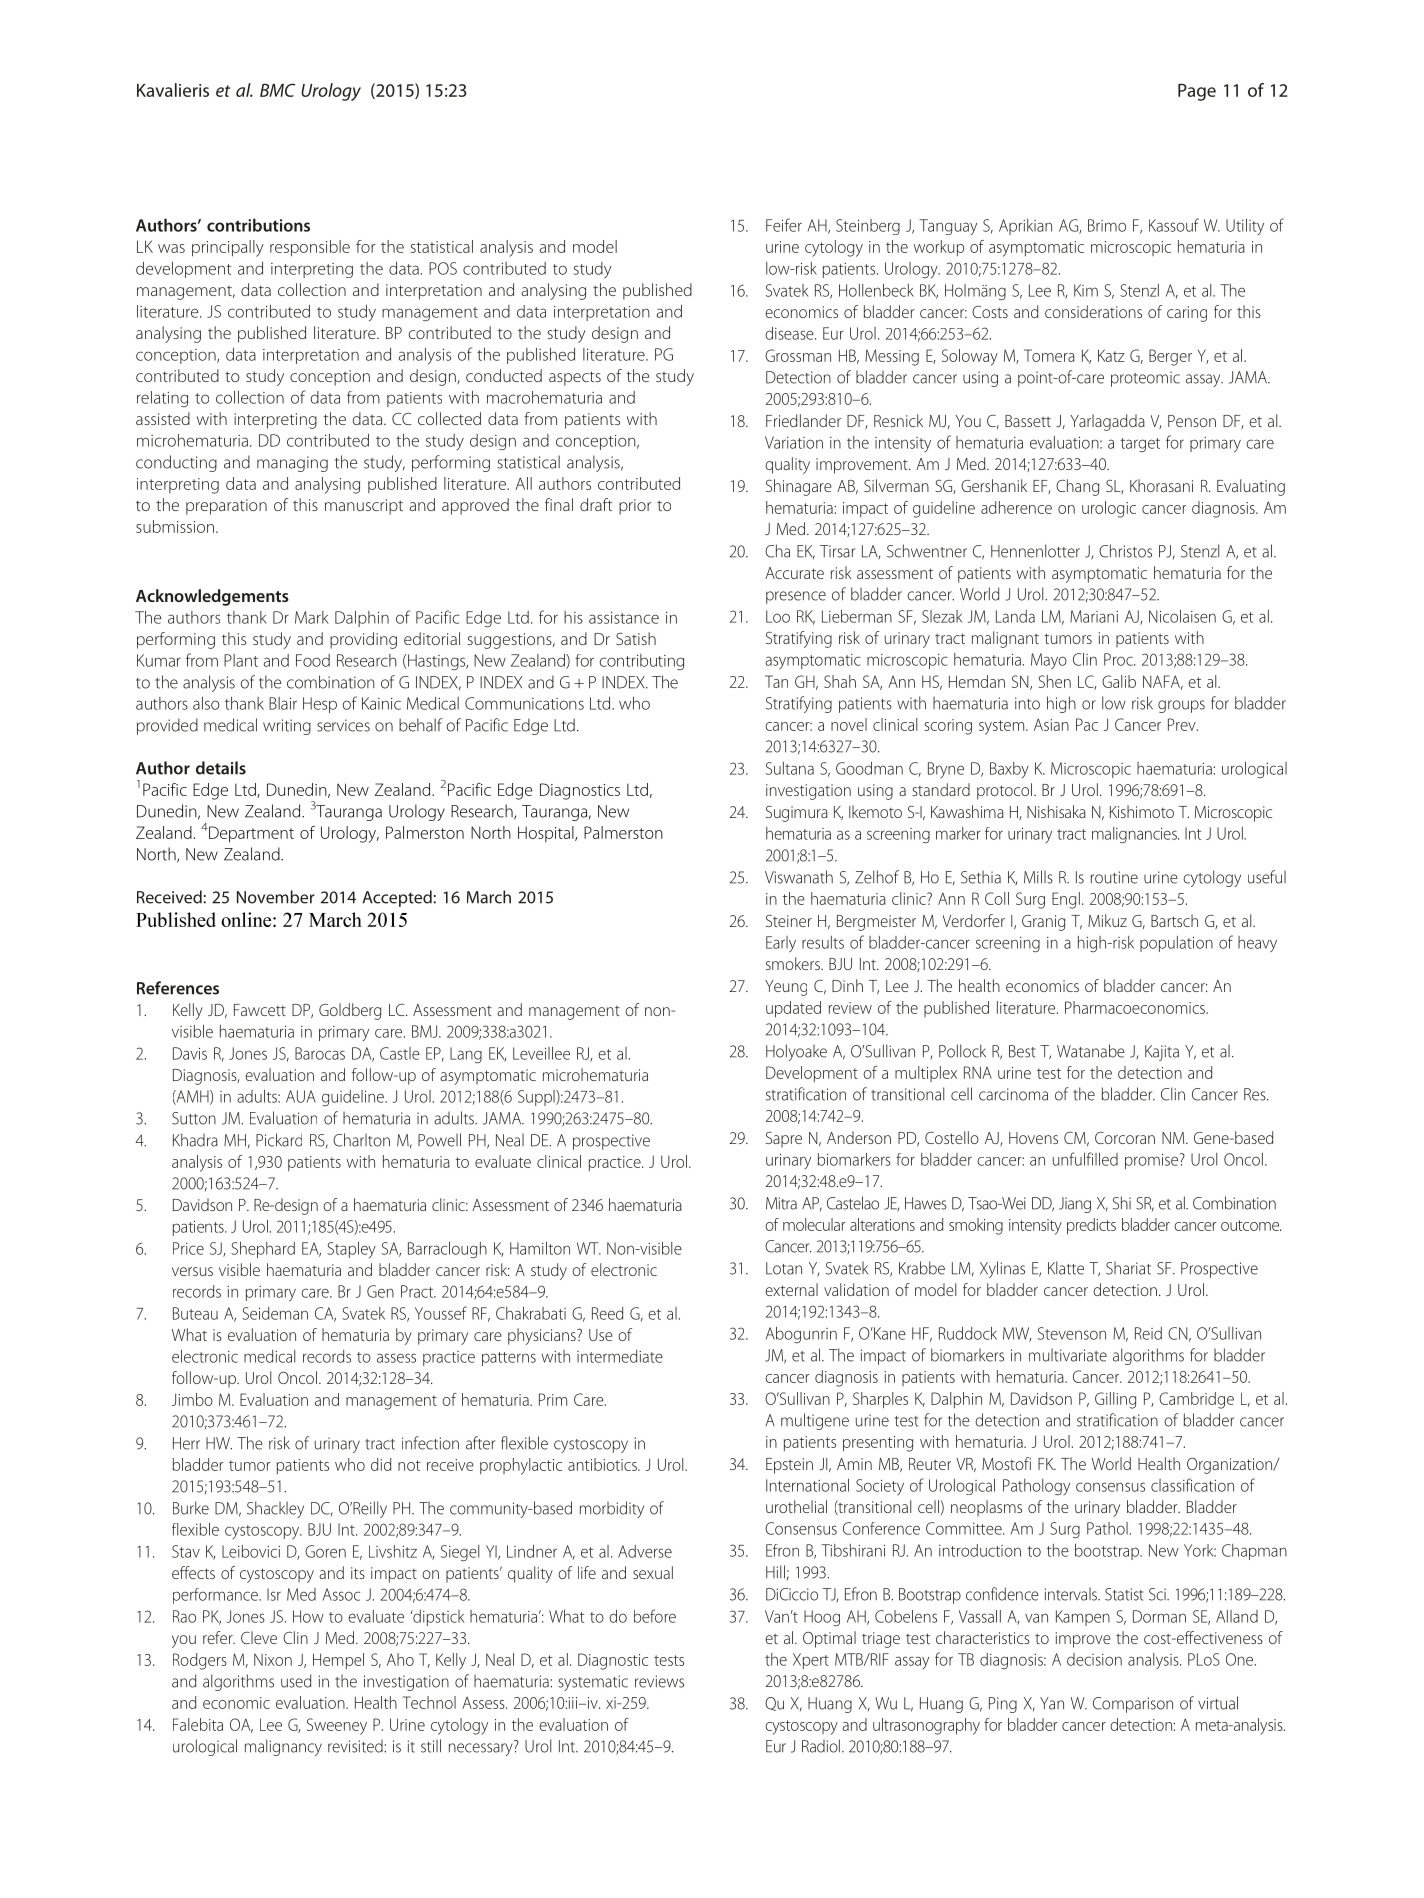 This screenshot has height=1898, width=1424. I want to click on November, so click(276, 897).
